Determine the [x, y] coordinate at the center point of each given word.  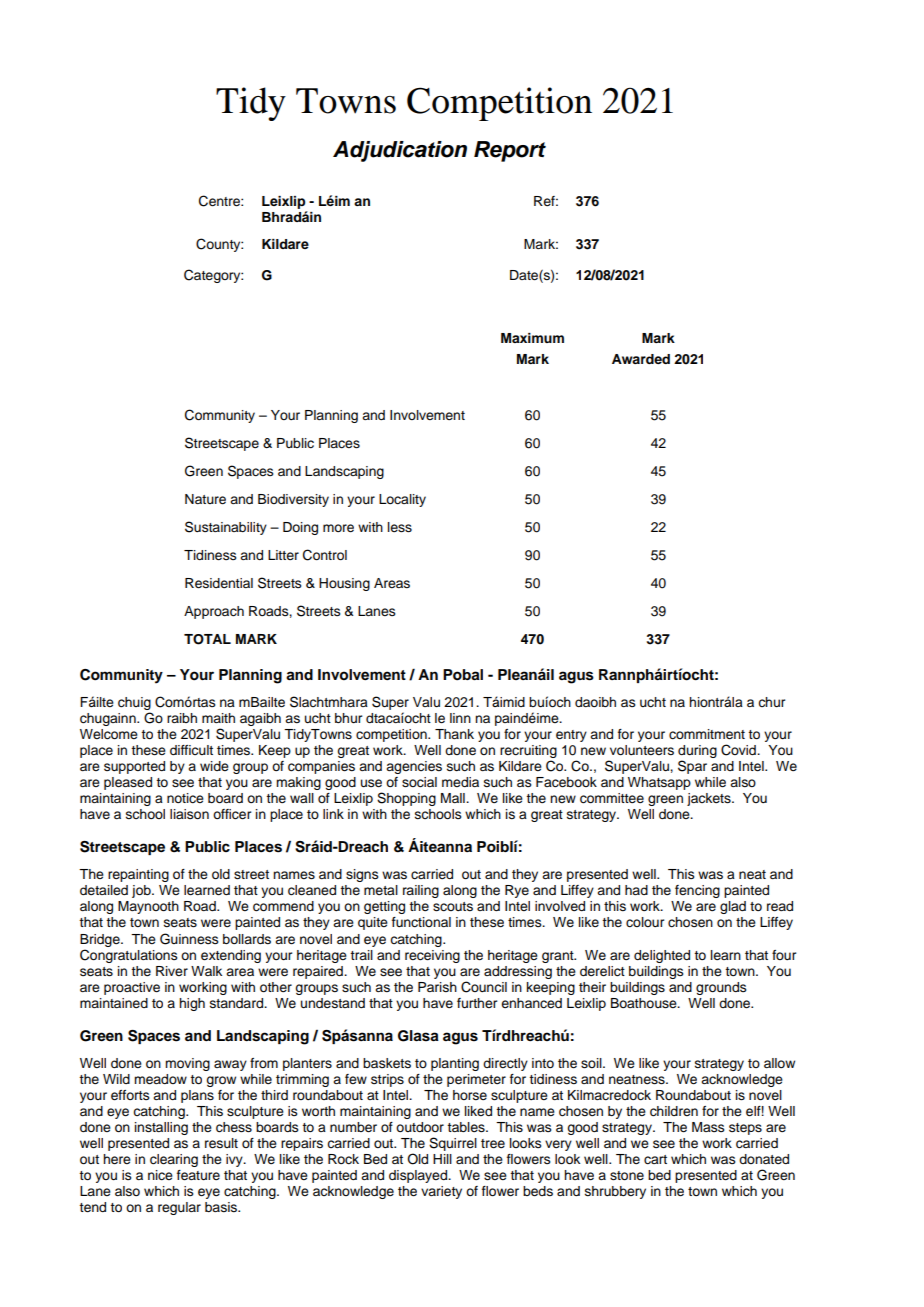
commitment [707, 734]
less [400, 527]
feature [198, 1175]
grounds [721, 988]
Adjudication [400, 151]
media [460, 782]
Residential [219, 583]
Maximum [532, 338]
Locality [402, 500]
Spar [692, 767]
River [172, 971]
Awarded [641, 359]
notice [185, 798]
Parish [437, 987]
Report [510, 151]
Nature [205, 499]
